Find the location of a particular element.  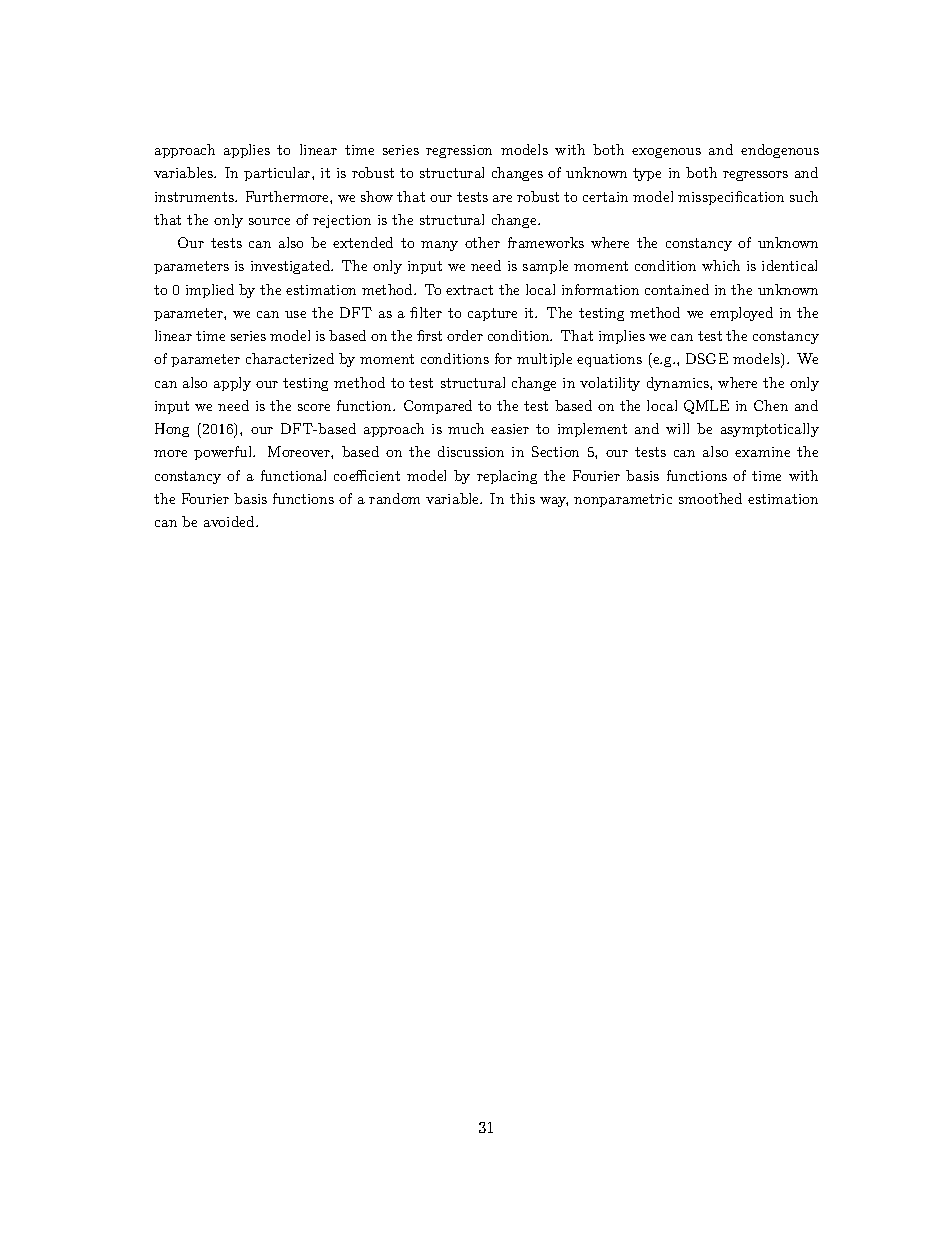

avoided is located at coordinates (230, 521).
